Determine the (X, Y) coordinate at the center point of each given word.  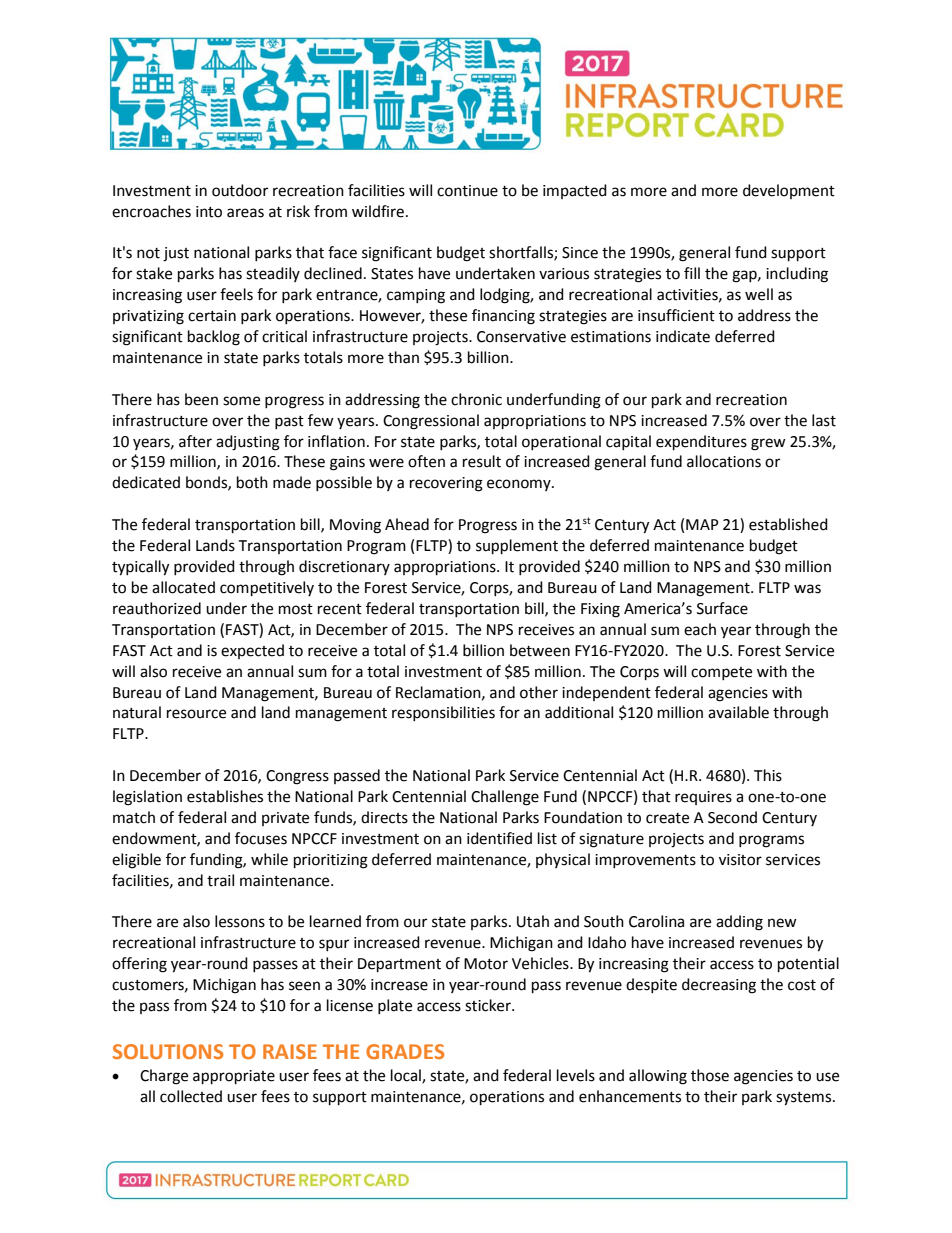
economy (520, 485)
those (710, 1075)
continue (467, 191)
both (252, 482)
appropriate (234, 1077)
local (407, 1076)
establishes (225, 796)
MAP (702, 524)
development (789, 191)
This (768, 775)
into (209, 212)
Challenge (505, 798)
